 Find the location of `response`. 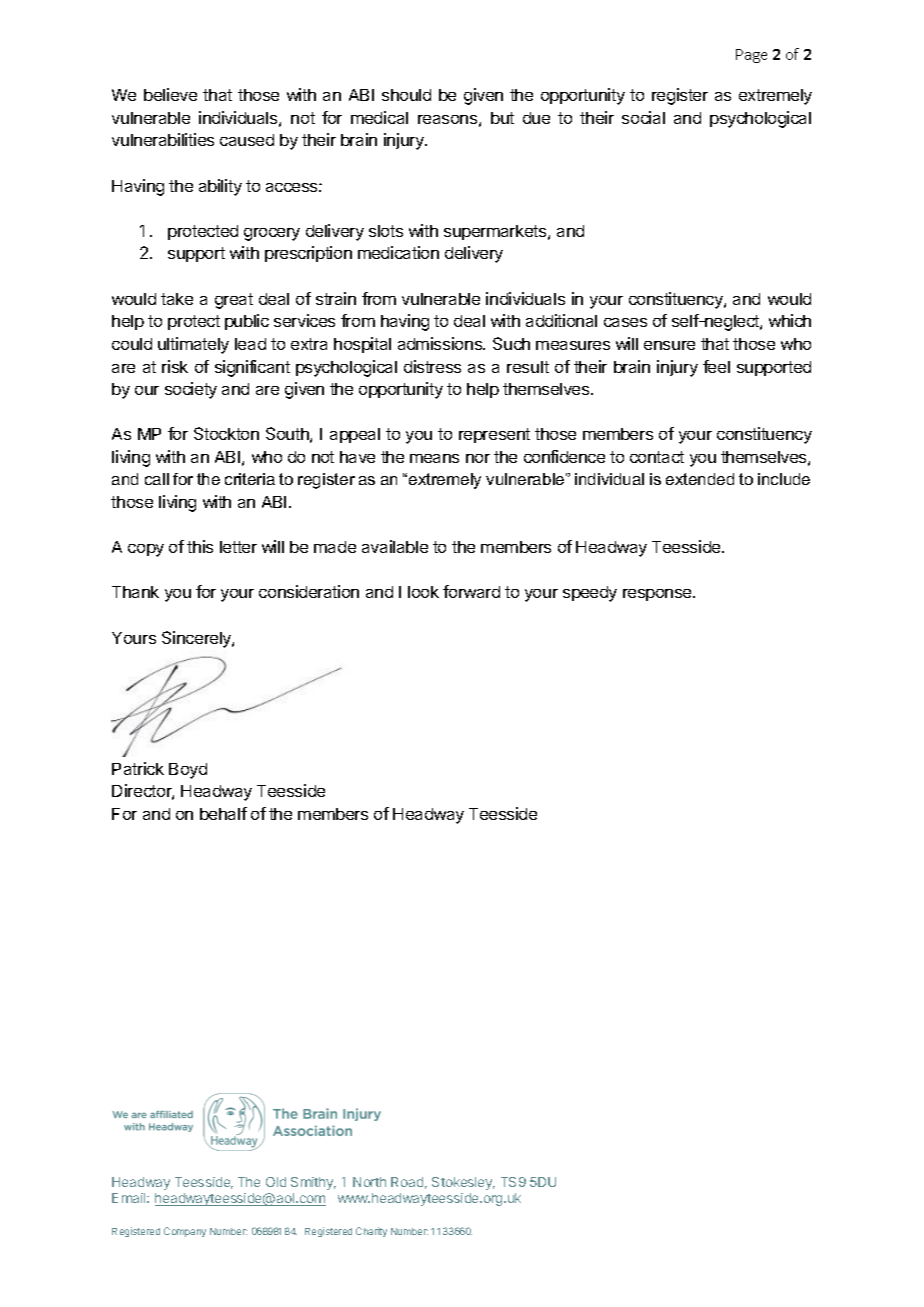

response is located at coordinates (658, 595).
